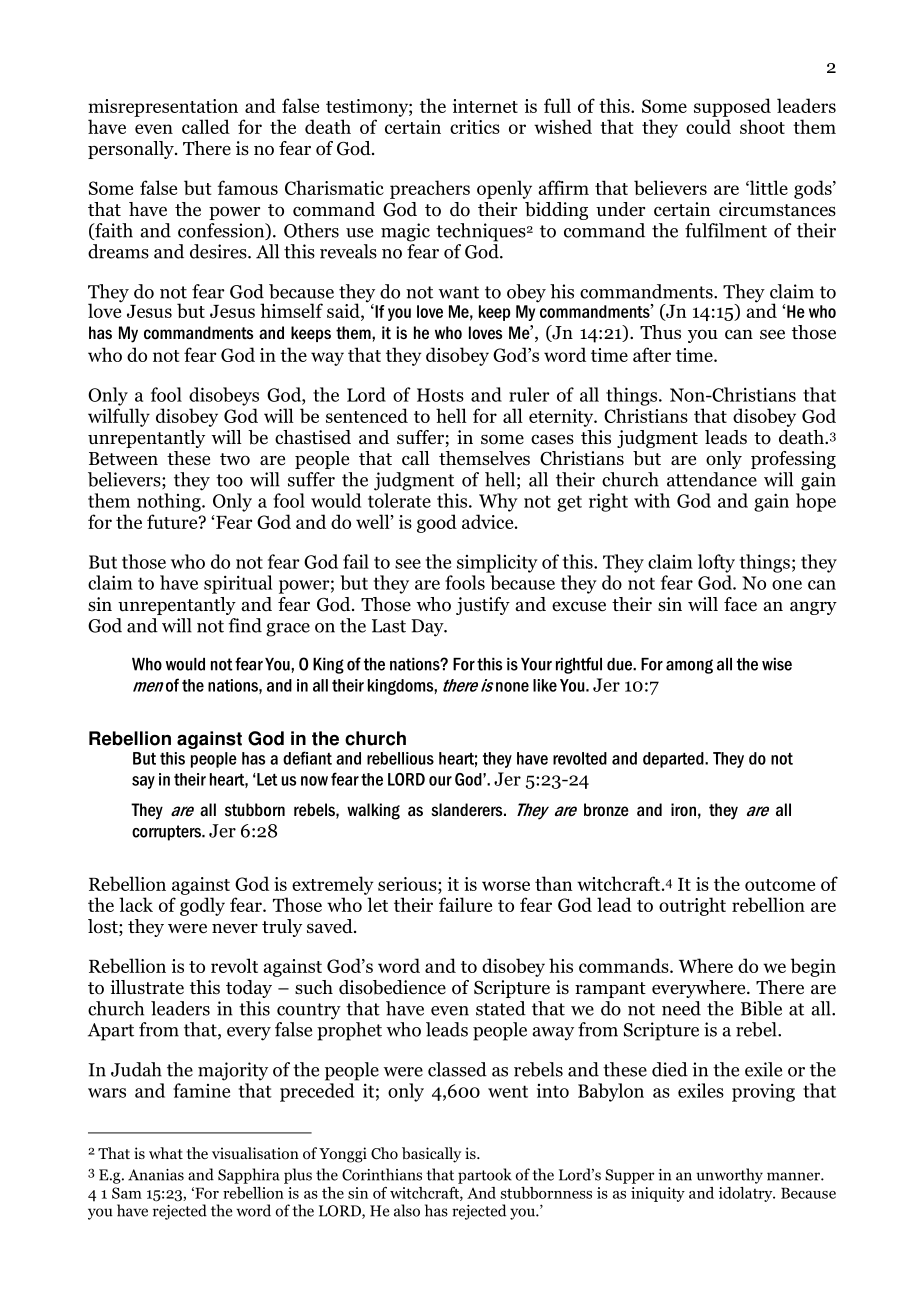  Describe the element at coordinates (156, 1175) in the image. I see `Ananias` at that location.
